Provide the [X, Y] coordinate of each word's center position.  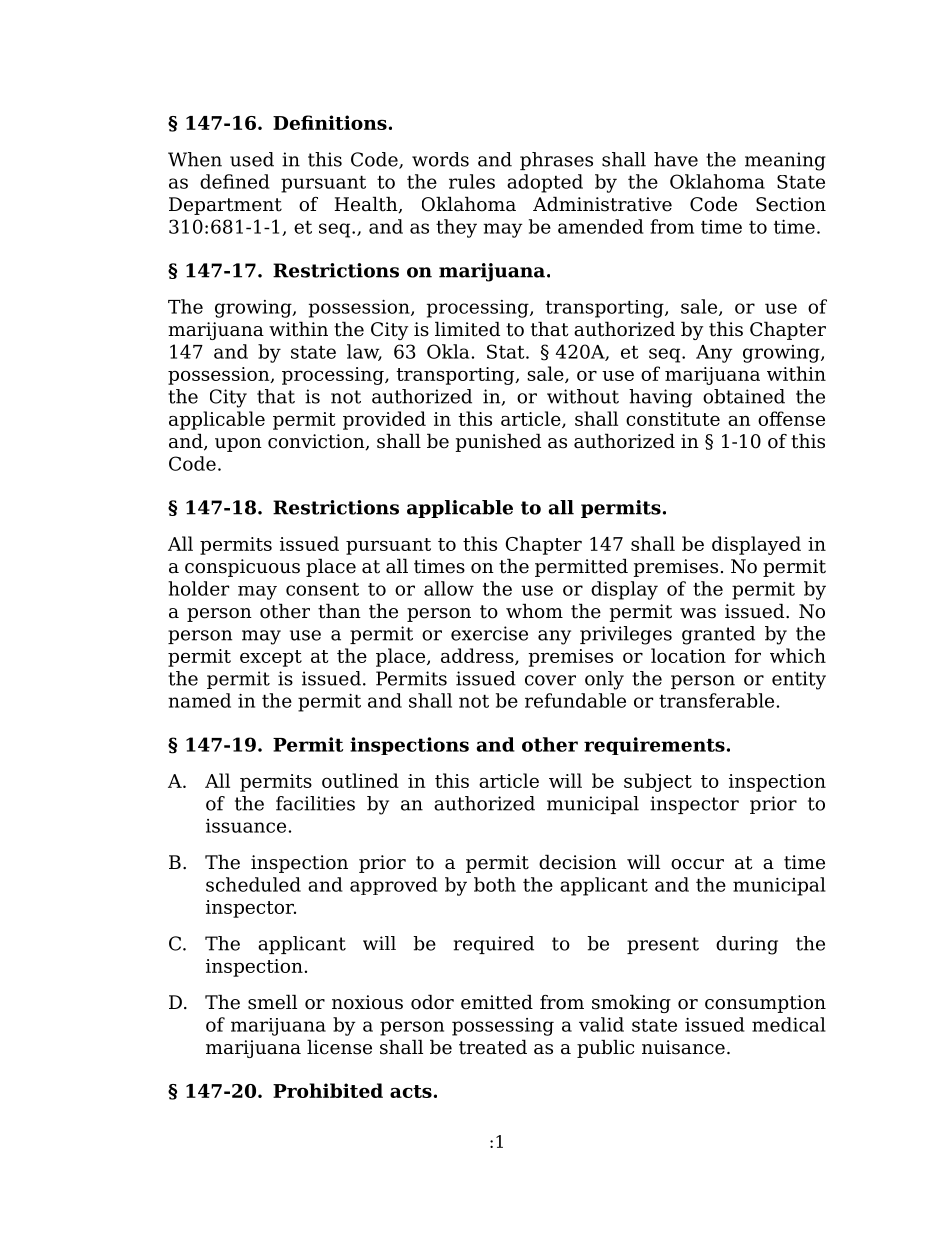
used [252, 159]
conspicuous [242, 568]
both [495, 884]
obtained [744, 396]
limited [467, 329]
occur [697, 864]
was [698, 613]
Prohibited [328, 1090]
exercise [489, 633]
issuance [246, 826]
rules [472, 181]
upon [238, 445]
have [676, 159]
